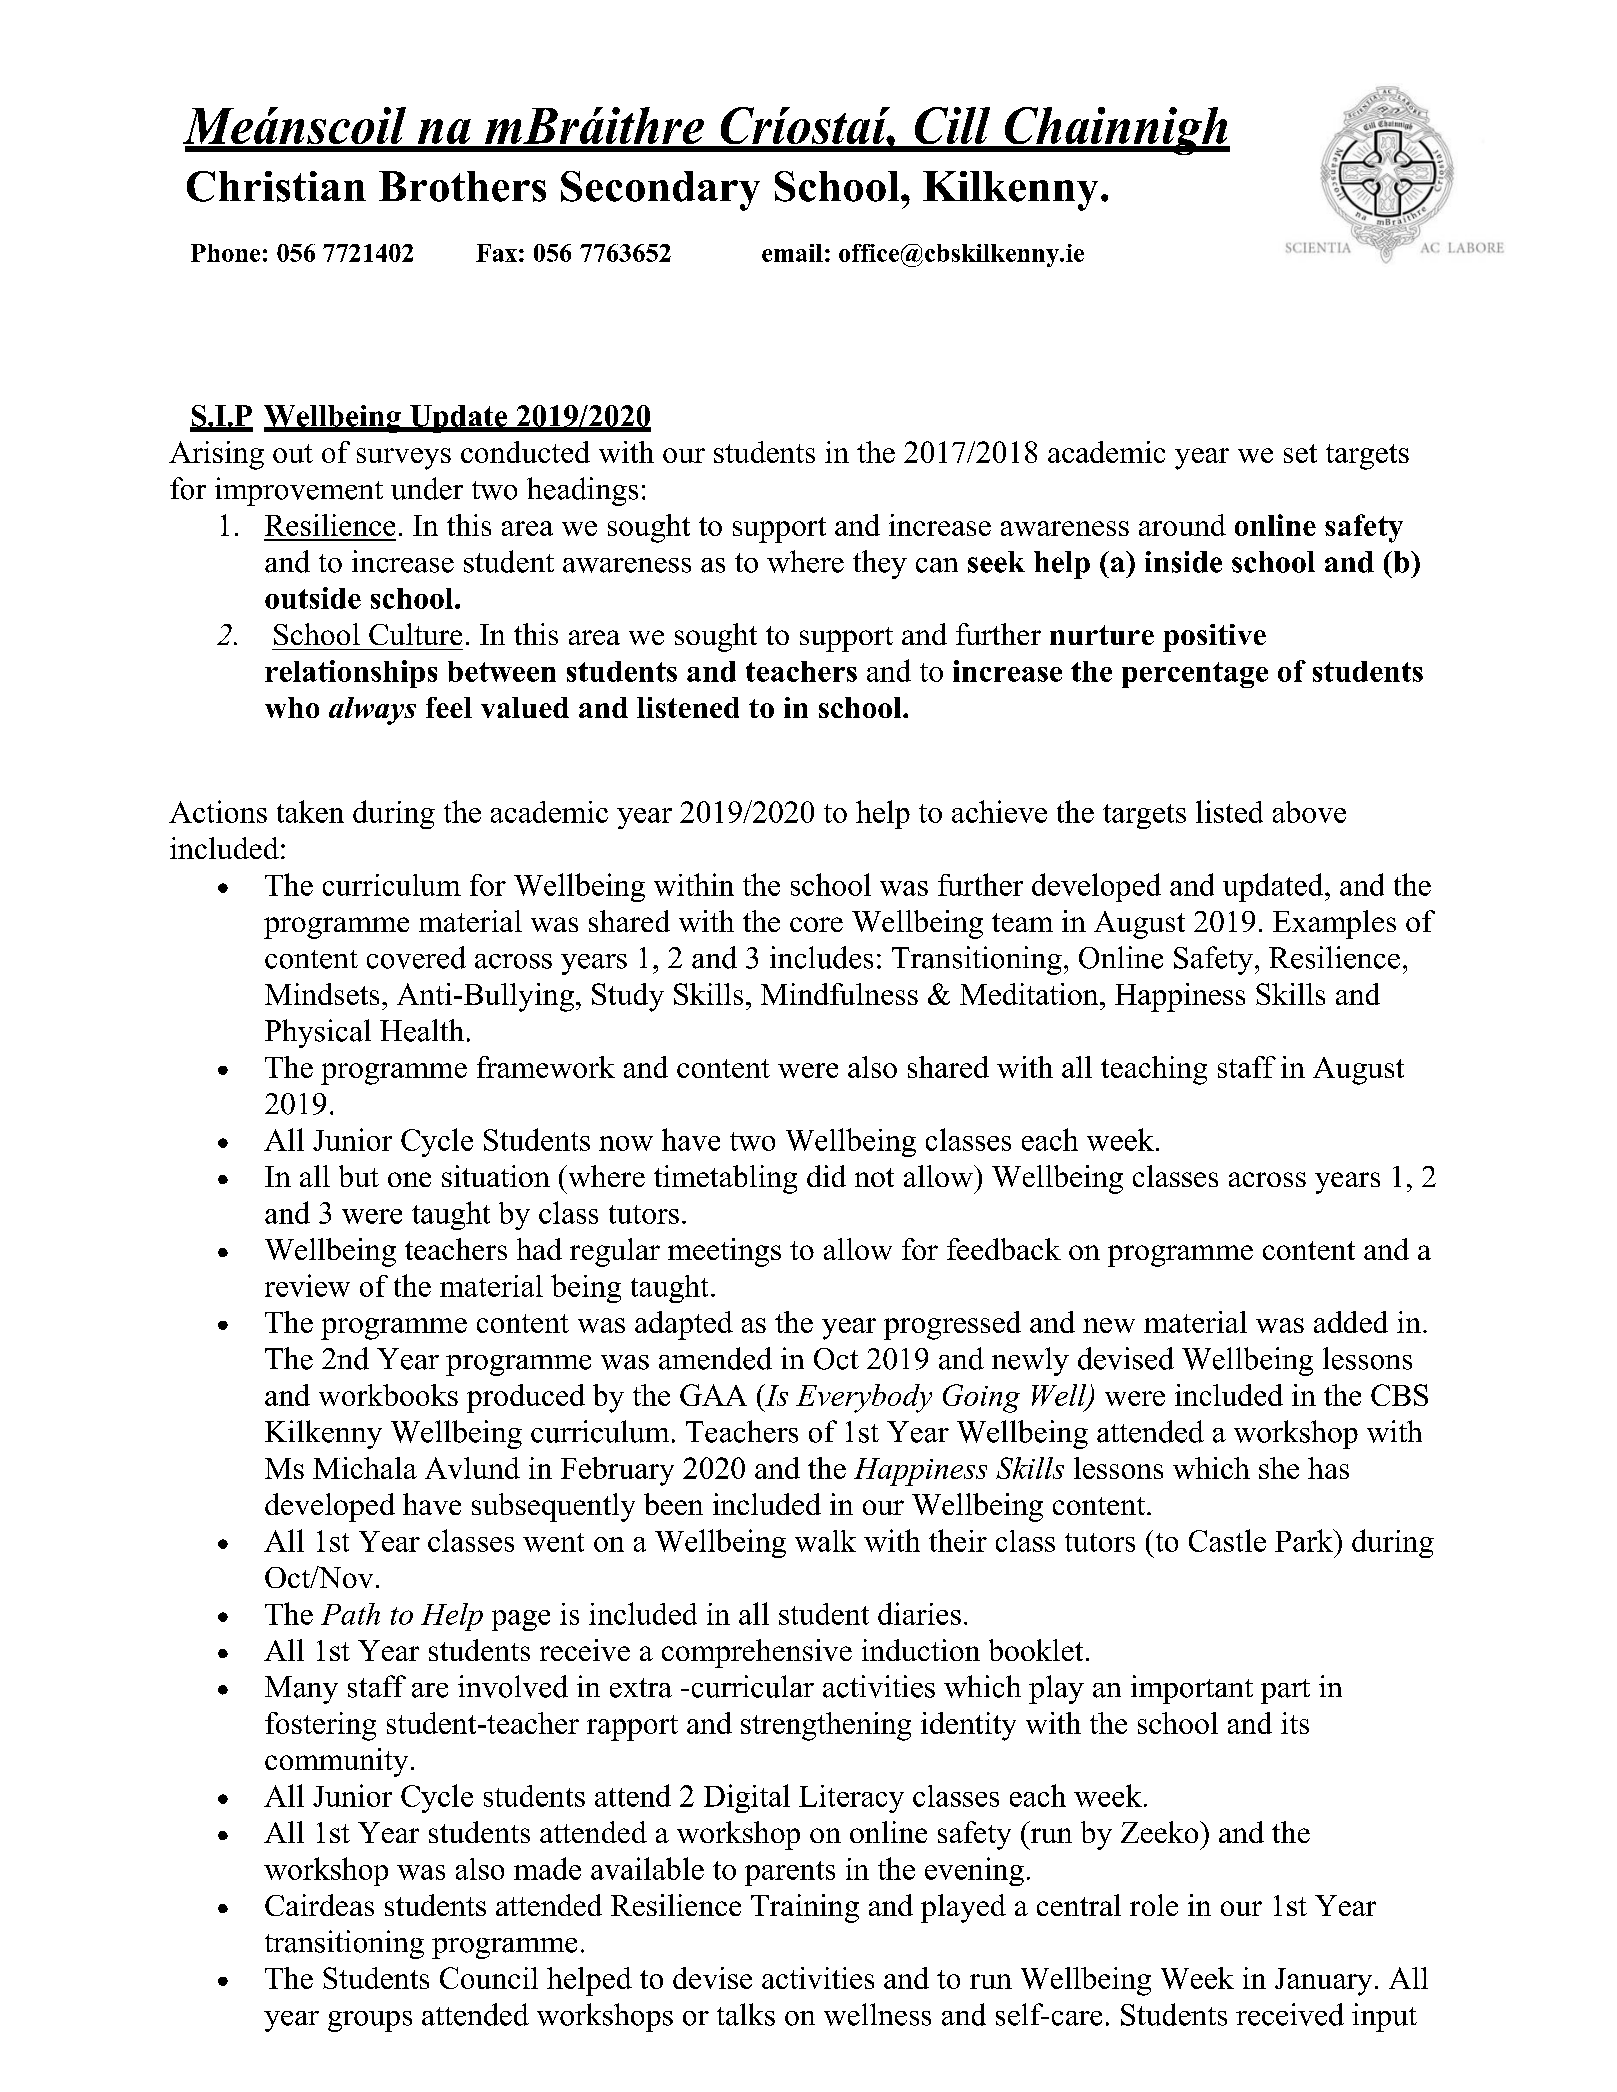 This screenshot has width=1617, height=2092. What do you see at coordinates (359, 1176) in the screenshot?
I see `but` at bounding box center [359, 1176].
